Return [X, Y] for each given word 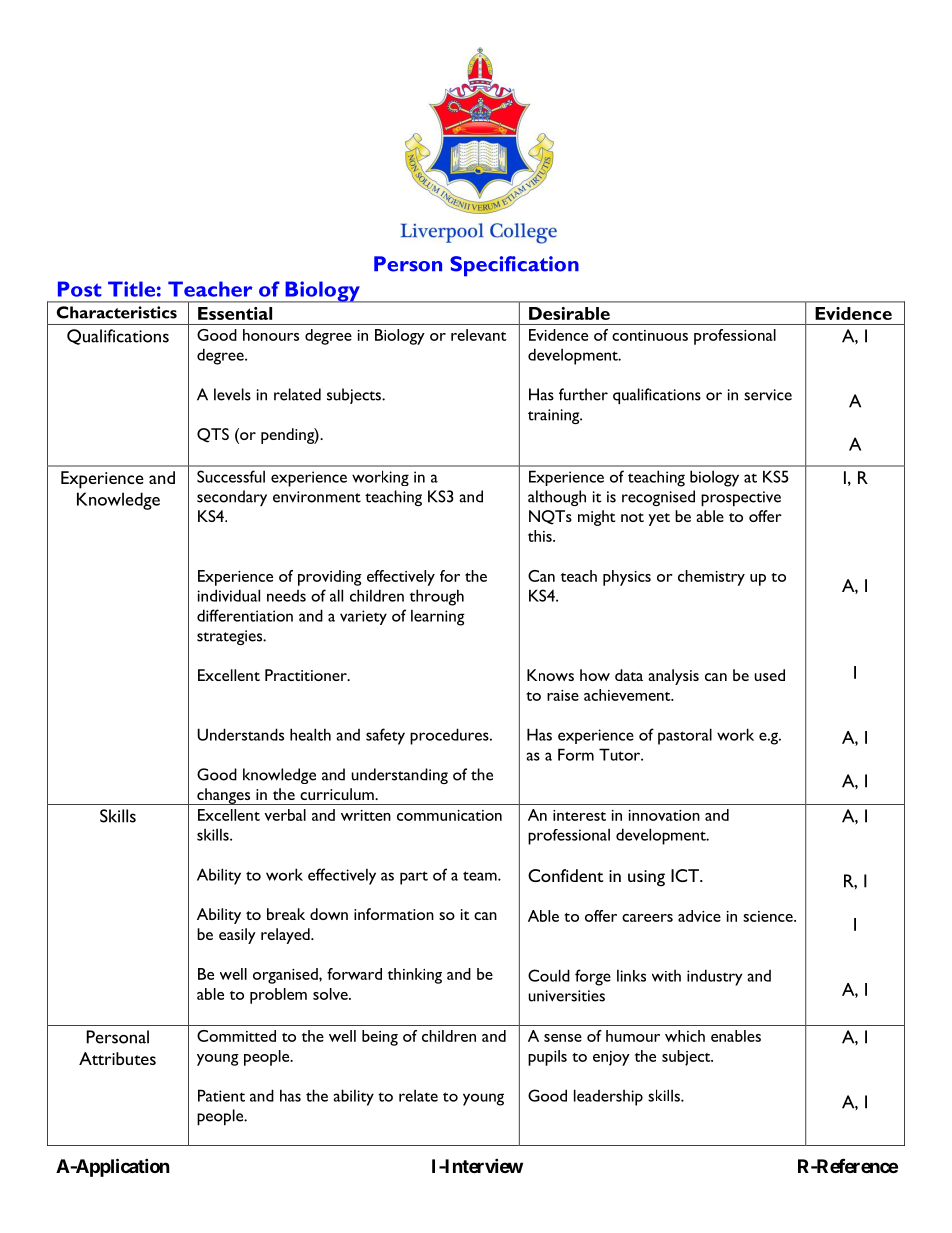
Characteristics [117, 312]
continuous [650, 335]
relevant [479, 335]
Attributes [117, 1058]
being [380, 1038]
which [685, 1036]
